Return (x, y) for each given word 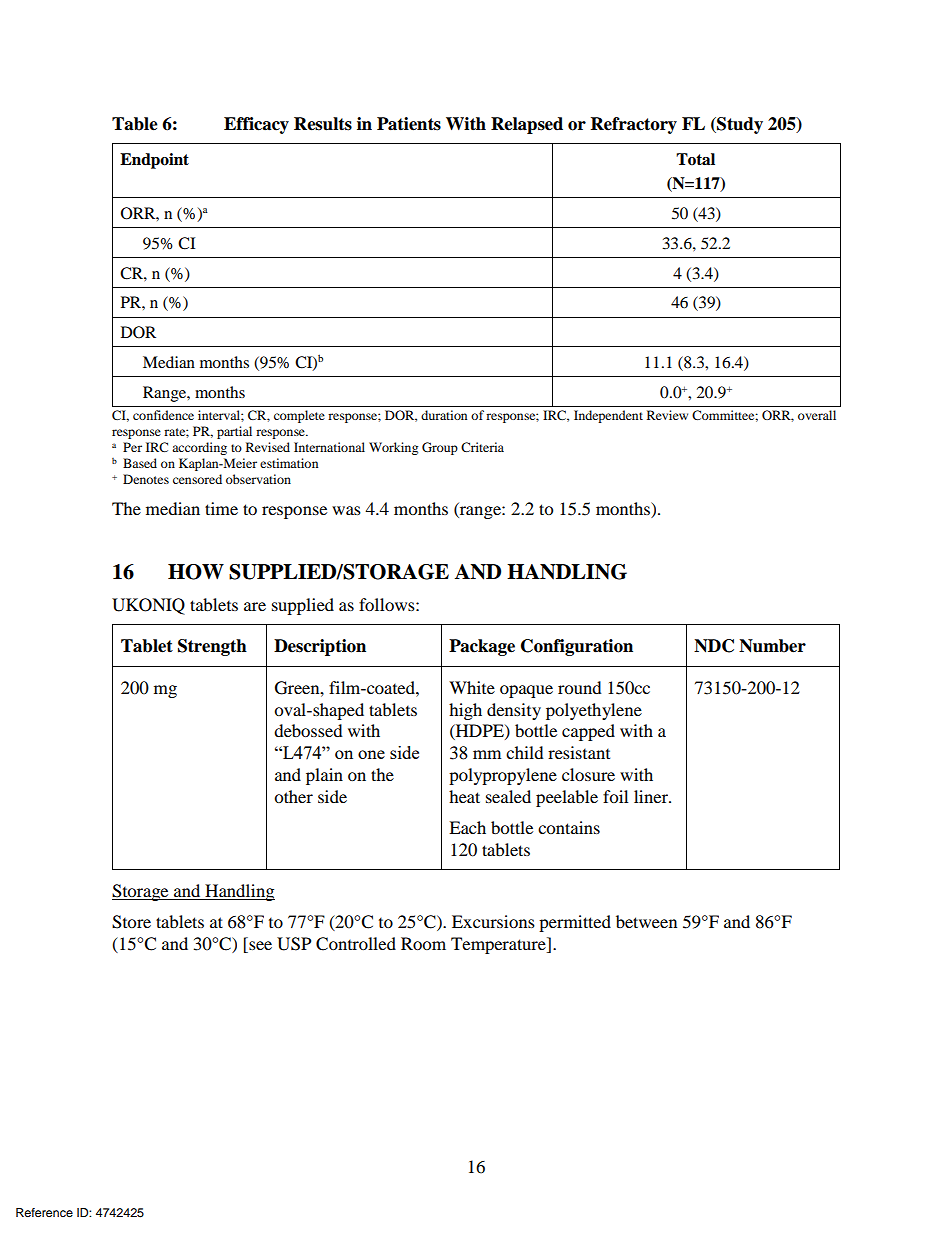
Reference (44, 1212)
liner (652, 796)
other (293, 796)
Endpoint (154, 161)
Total (695, 159)
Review (667, 415)
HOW (196, 572)
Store (131, 922)
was (346, 510)
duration (444, 415)
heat (464, 796)
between (646, 921)
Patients (409, 124)
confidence (163, 415)
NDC (714, 646)
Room (423, 943)
